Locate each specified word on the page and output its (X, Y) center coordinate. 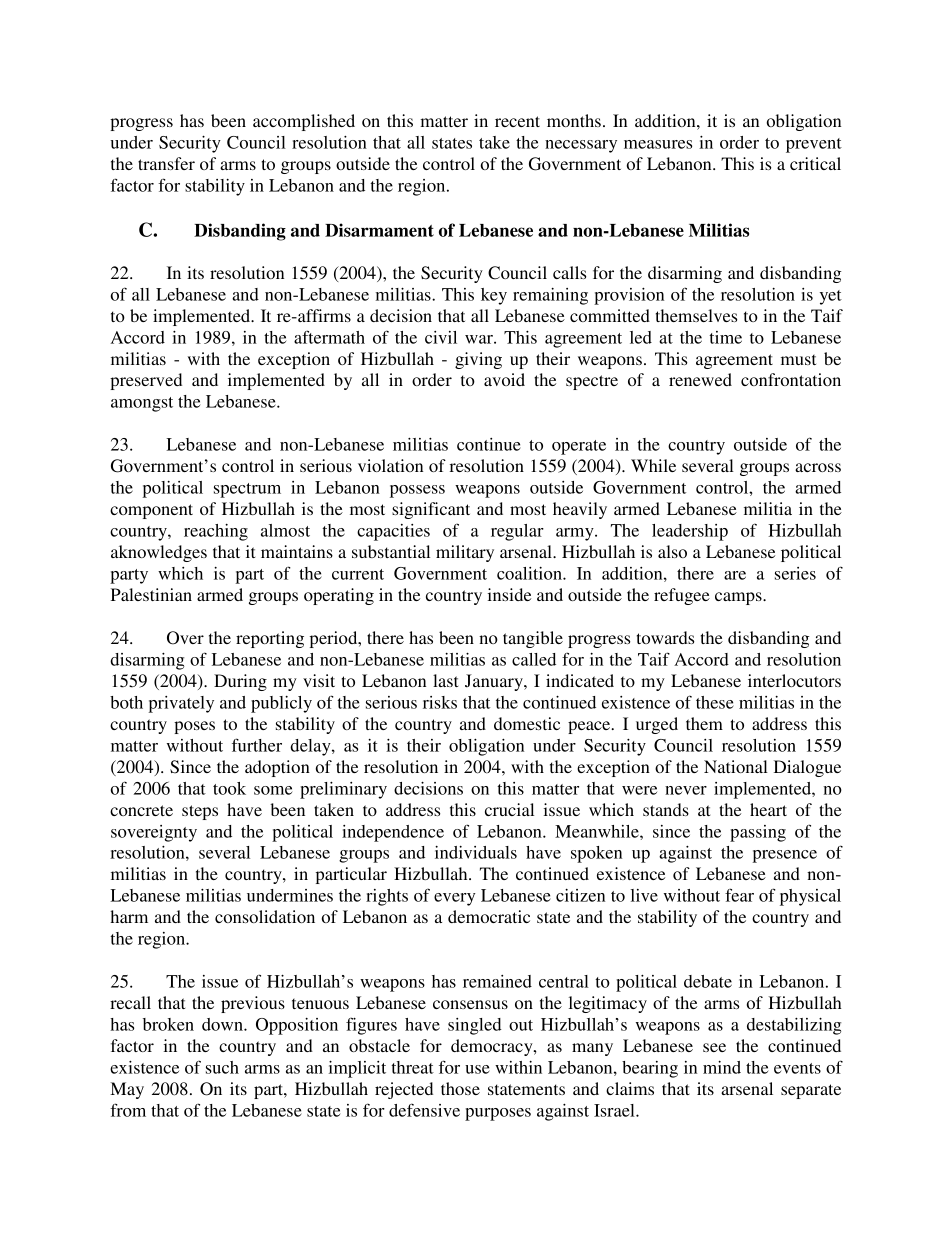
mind (722, 1067)
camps (739, 598)
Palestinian (151, 594)
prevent (814, 145)
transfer (166, 163)
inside (509, 594)
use (477, 1069)
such (222, 1067)
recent (517, 121)
